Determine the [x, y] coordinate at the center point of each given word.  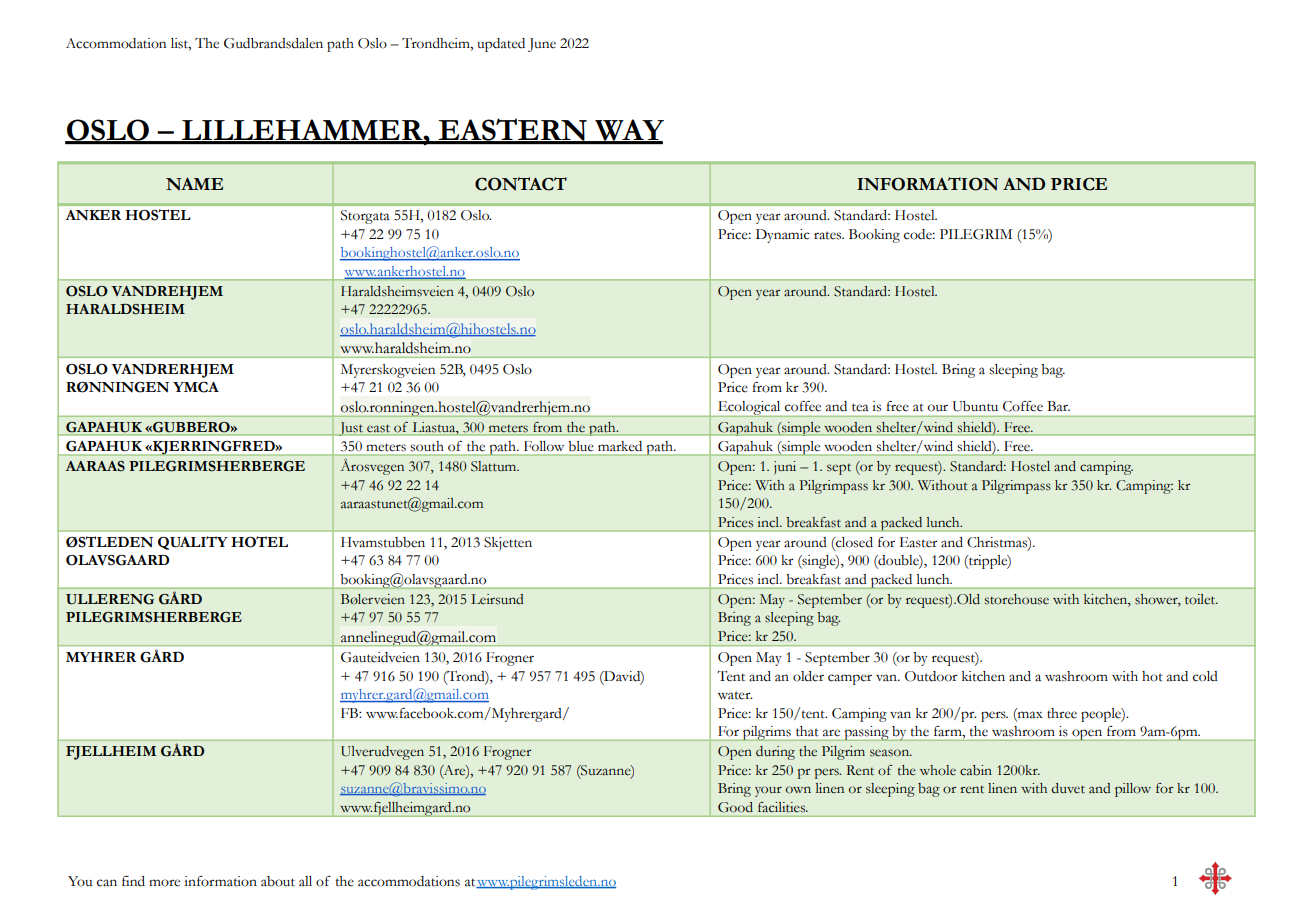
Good [735, 807]
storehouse [1017, 599]
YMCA [196, 387]
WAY [628, 131]
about [278, 881]
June [542, 45]
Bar [1058, 406]
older [808, 676]
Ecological [749, 409]
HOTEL [259, 542]
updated [501, 45]
